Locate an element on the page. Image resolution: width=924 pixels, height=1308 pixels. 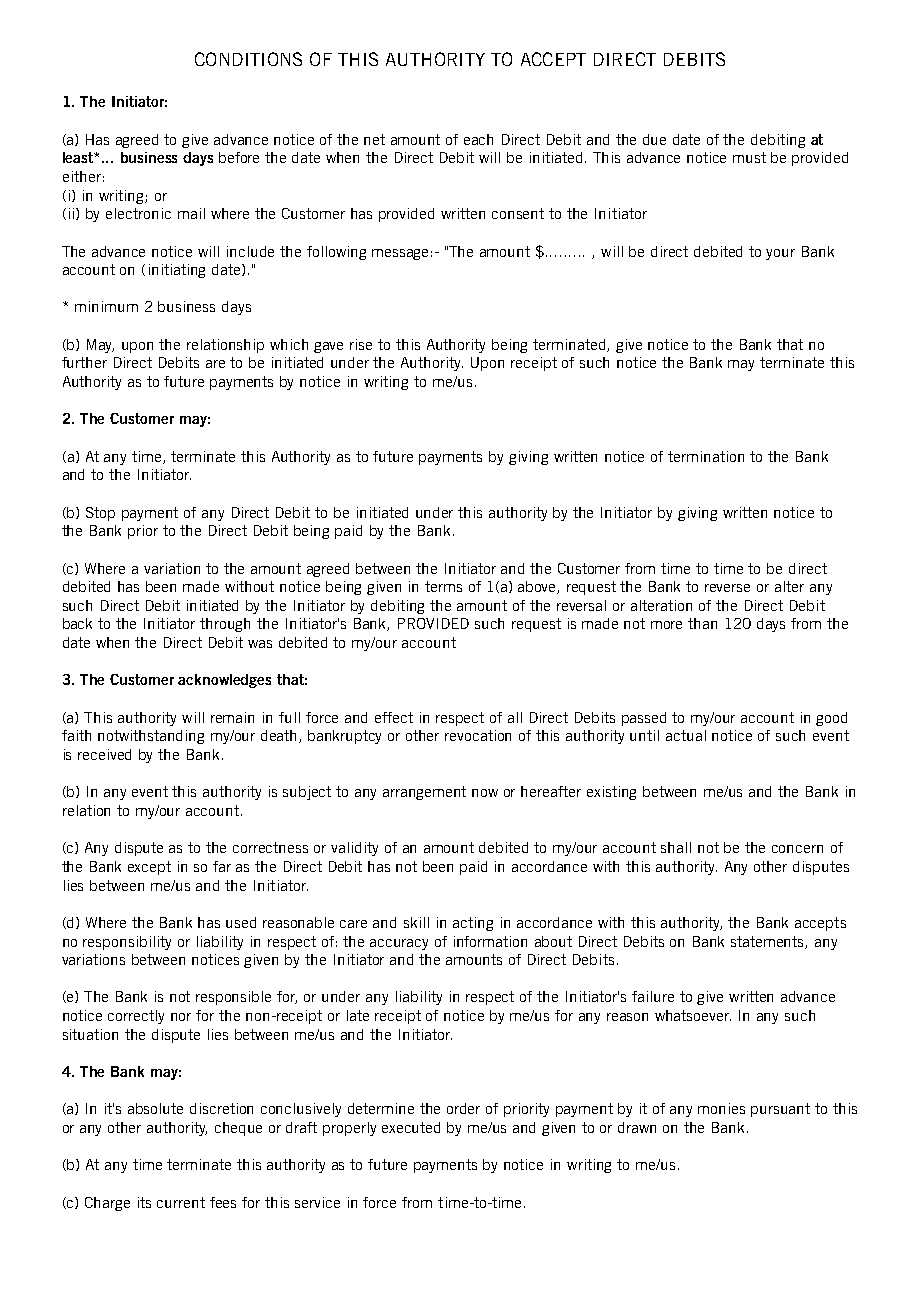
acting is located at coordinates (473, 924).
